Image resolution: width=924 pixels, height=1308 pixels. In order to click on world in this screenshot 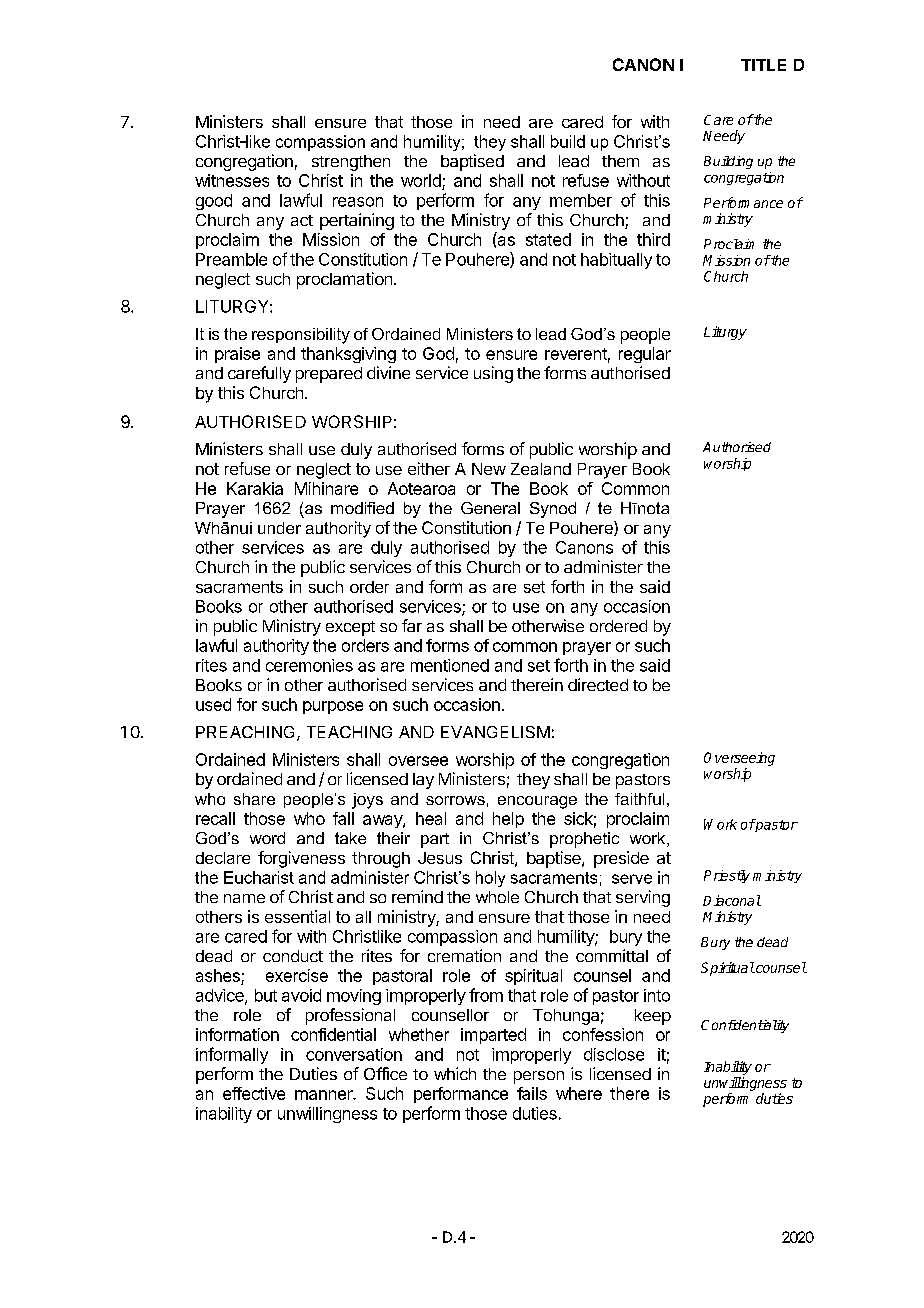, I will do `click(422, 182)`.
